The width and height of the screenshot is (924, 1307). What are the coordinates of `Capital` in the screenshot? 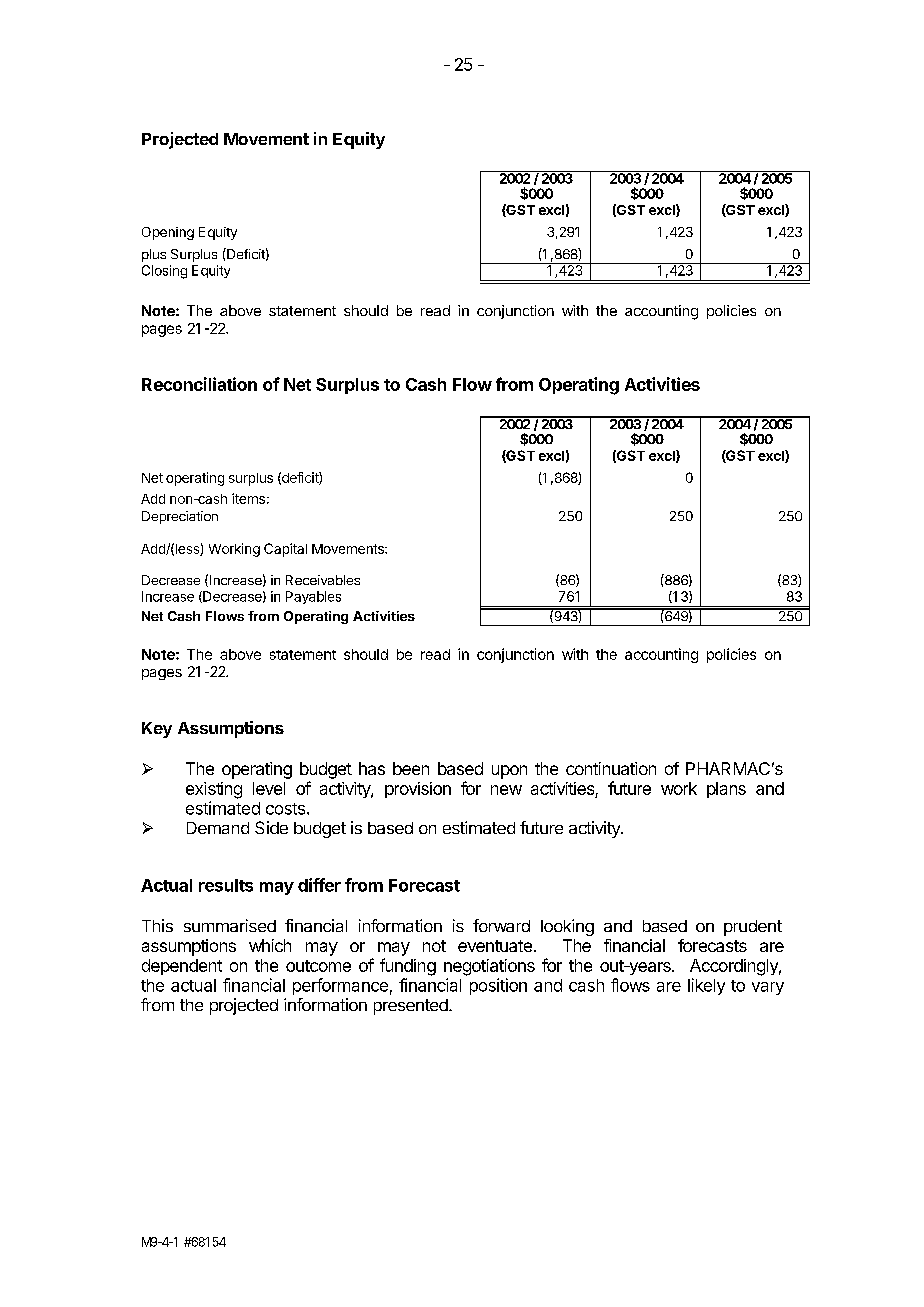 It's located at (285, 550).
